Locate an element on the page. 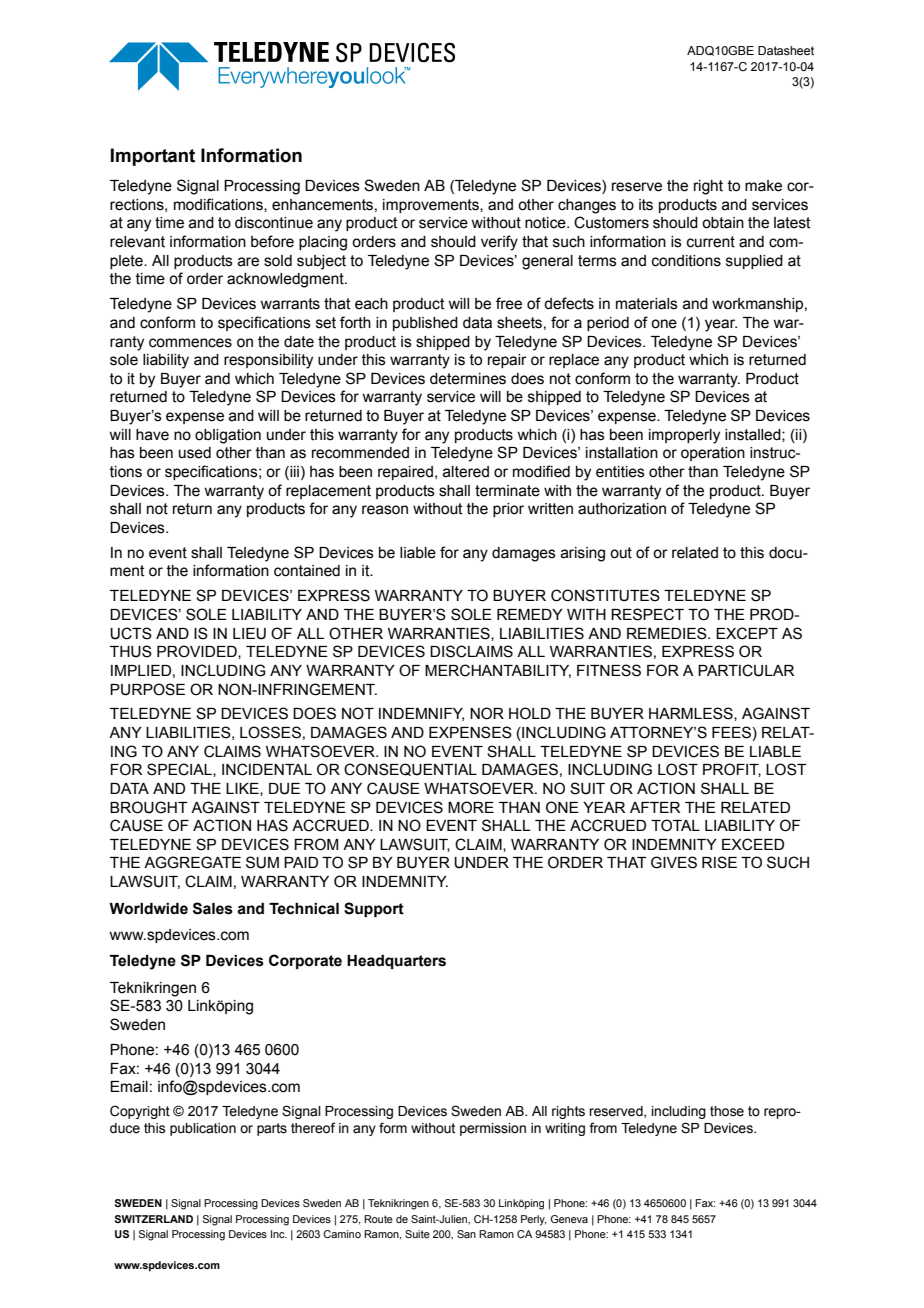 The height and width of the document is (1308, 924). operation is located at coordinates (713, 454).
